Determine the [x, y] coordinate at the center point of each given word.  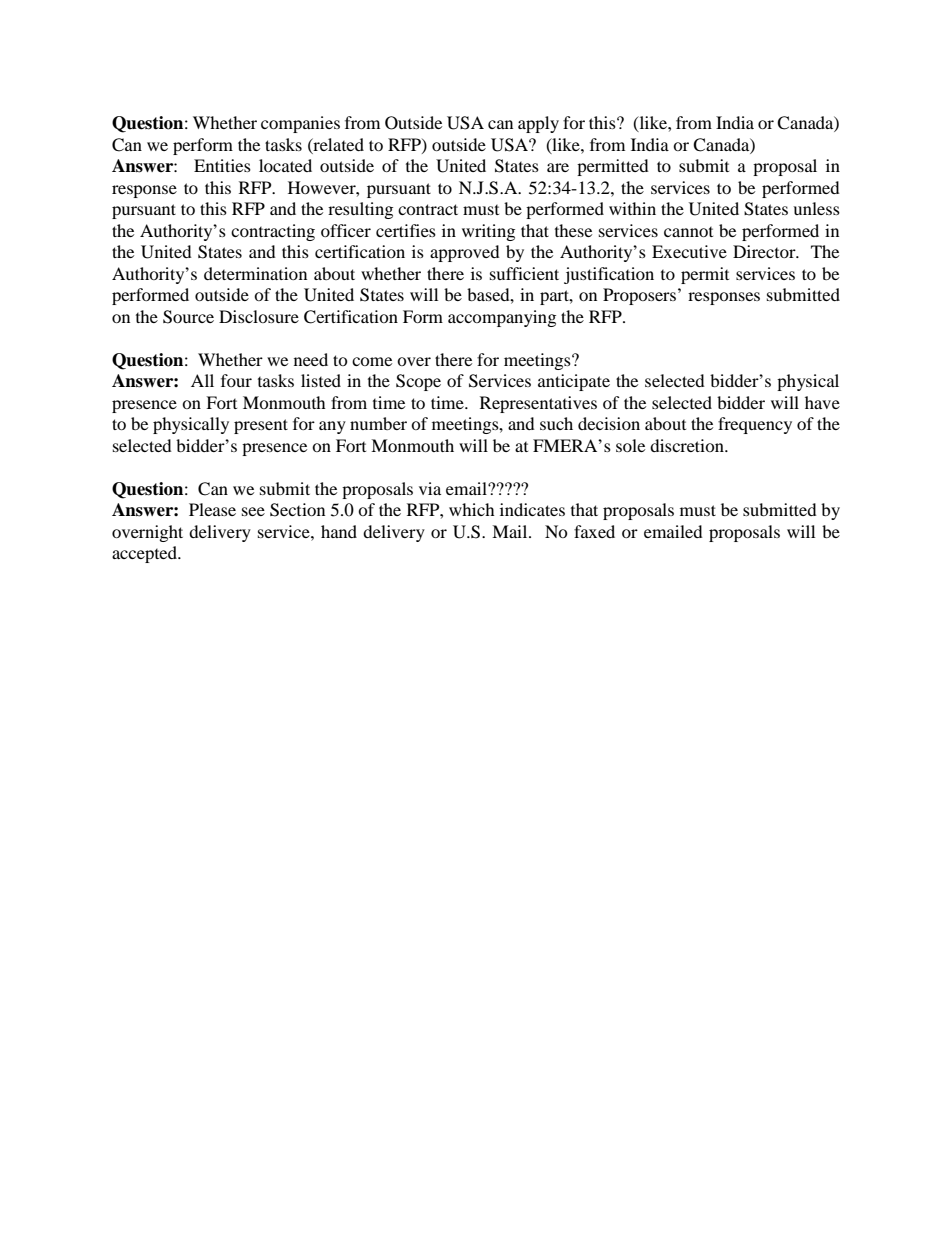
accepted [145, 554]
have [822, 402]
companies [300, 124]
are [558, 167]
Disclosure [259, 316]
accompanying [502, 318]
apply [538, 124]
